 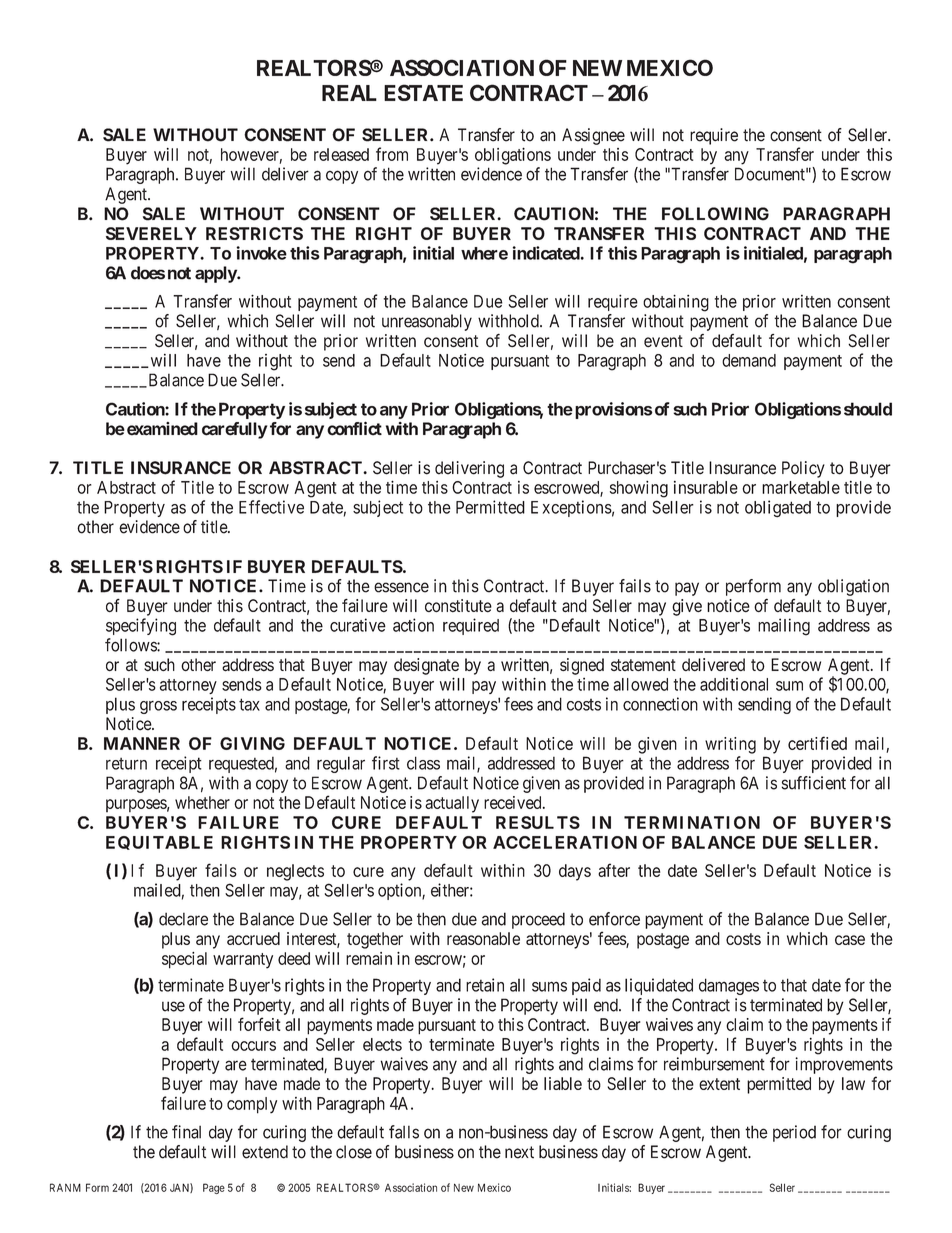 What do you see at coordinates (423, 92) in the document?
I see `ESTATE` at bounding box center [423, 92].
